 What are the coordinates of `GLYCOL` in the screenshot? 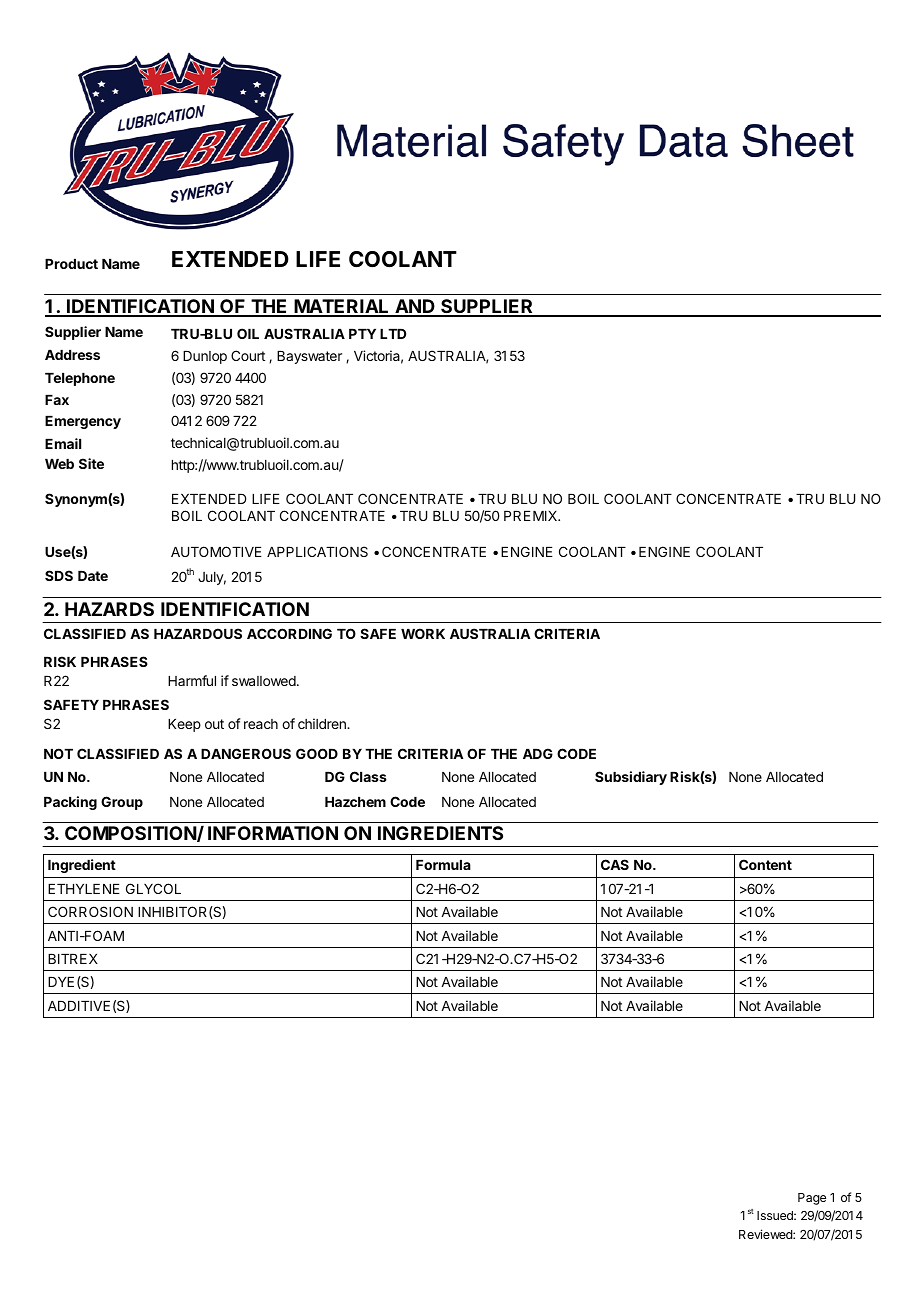 It's located at (153, 888).
